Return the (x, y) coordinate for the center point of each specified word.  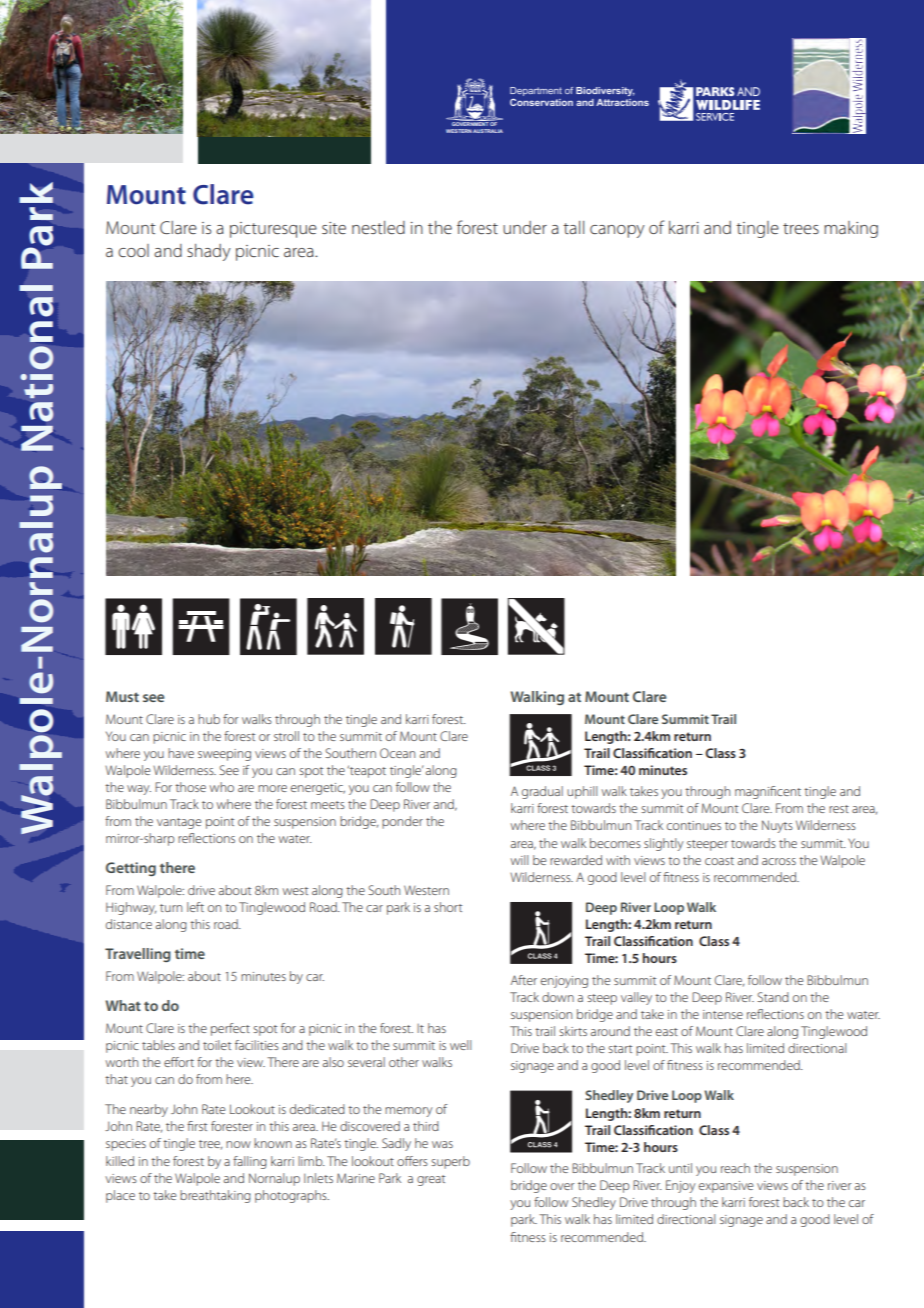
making (851, 229)
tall (573, 227)
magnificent (768, 792)
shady (209, 252)
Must (122, 696)
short (448, 907)
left (195, 907)
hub (209, 719)
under (525, 227)
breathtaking (215, 1196)
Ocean (397, 753)
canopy (617, 231)
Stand (773, 997)
